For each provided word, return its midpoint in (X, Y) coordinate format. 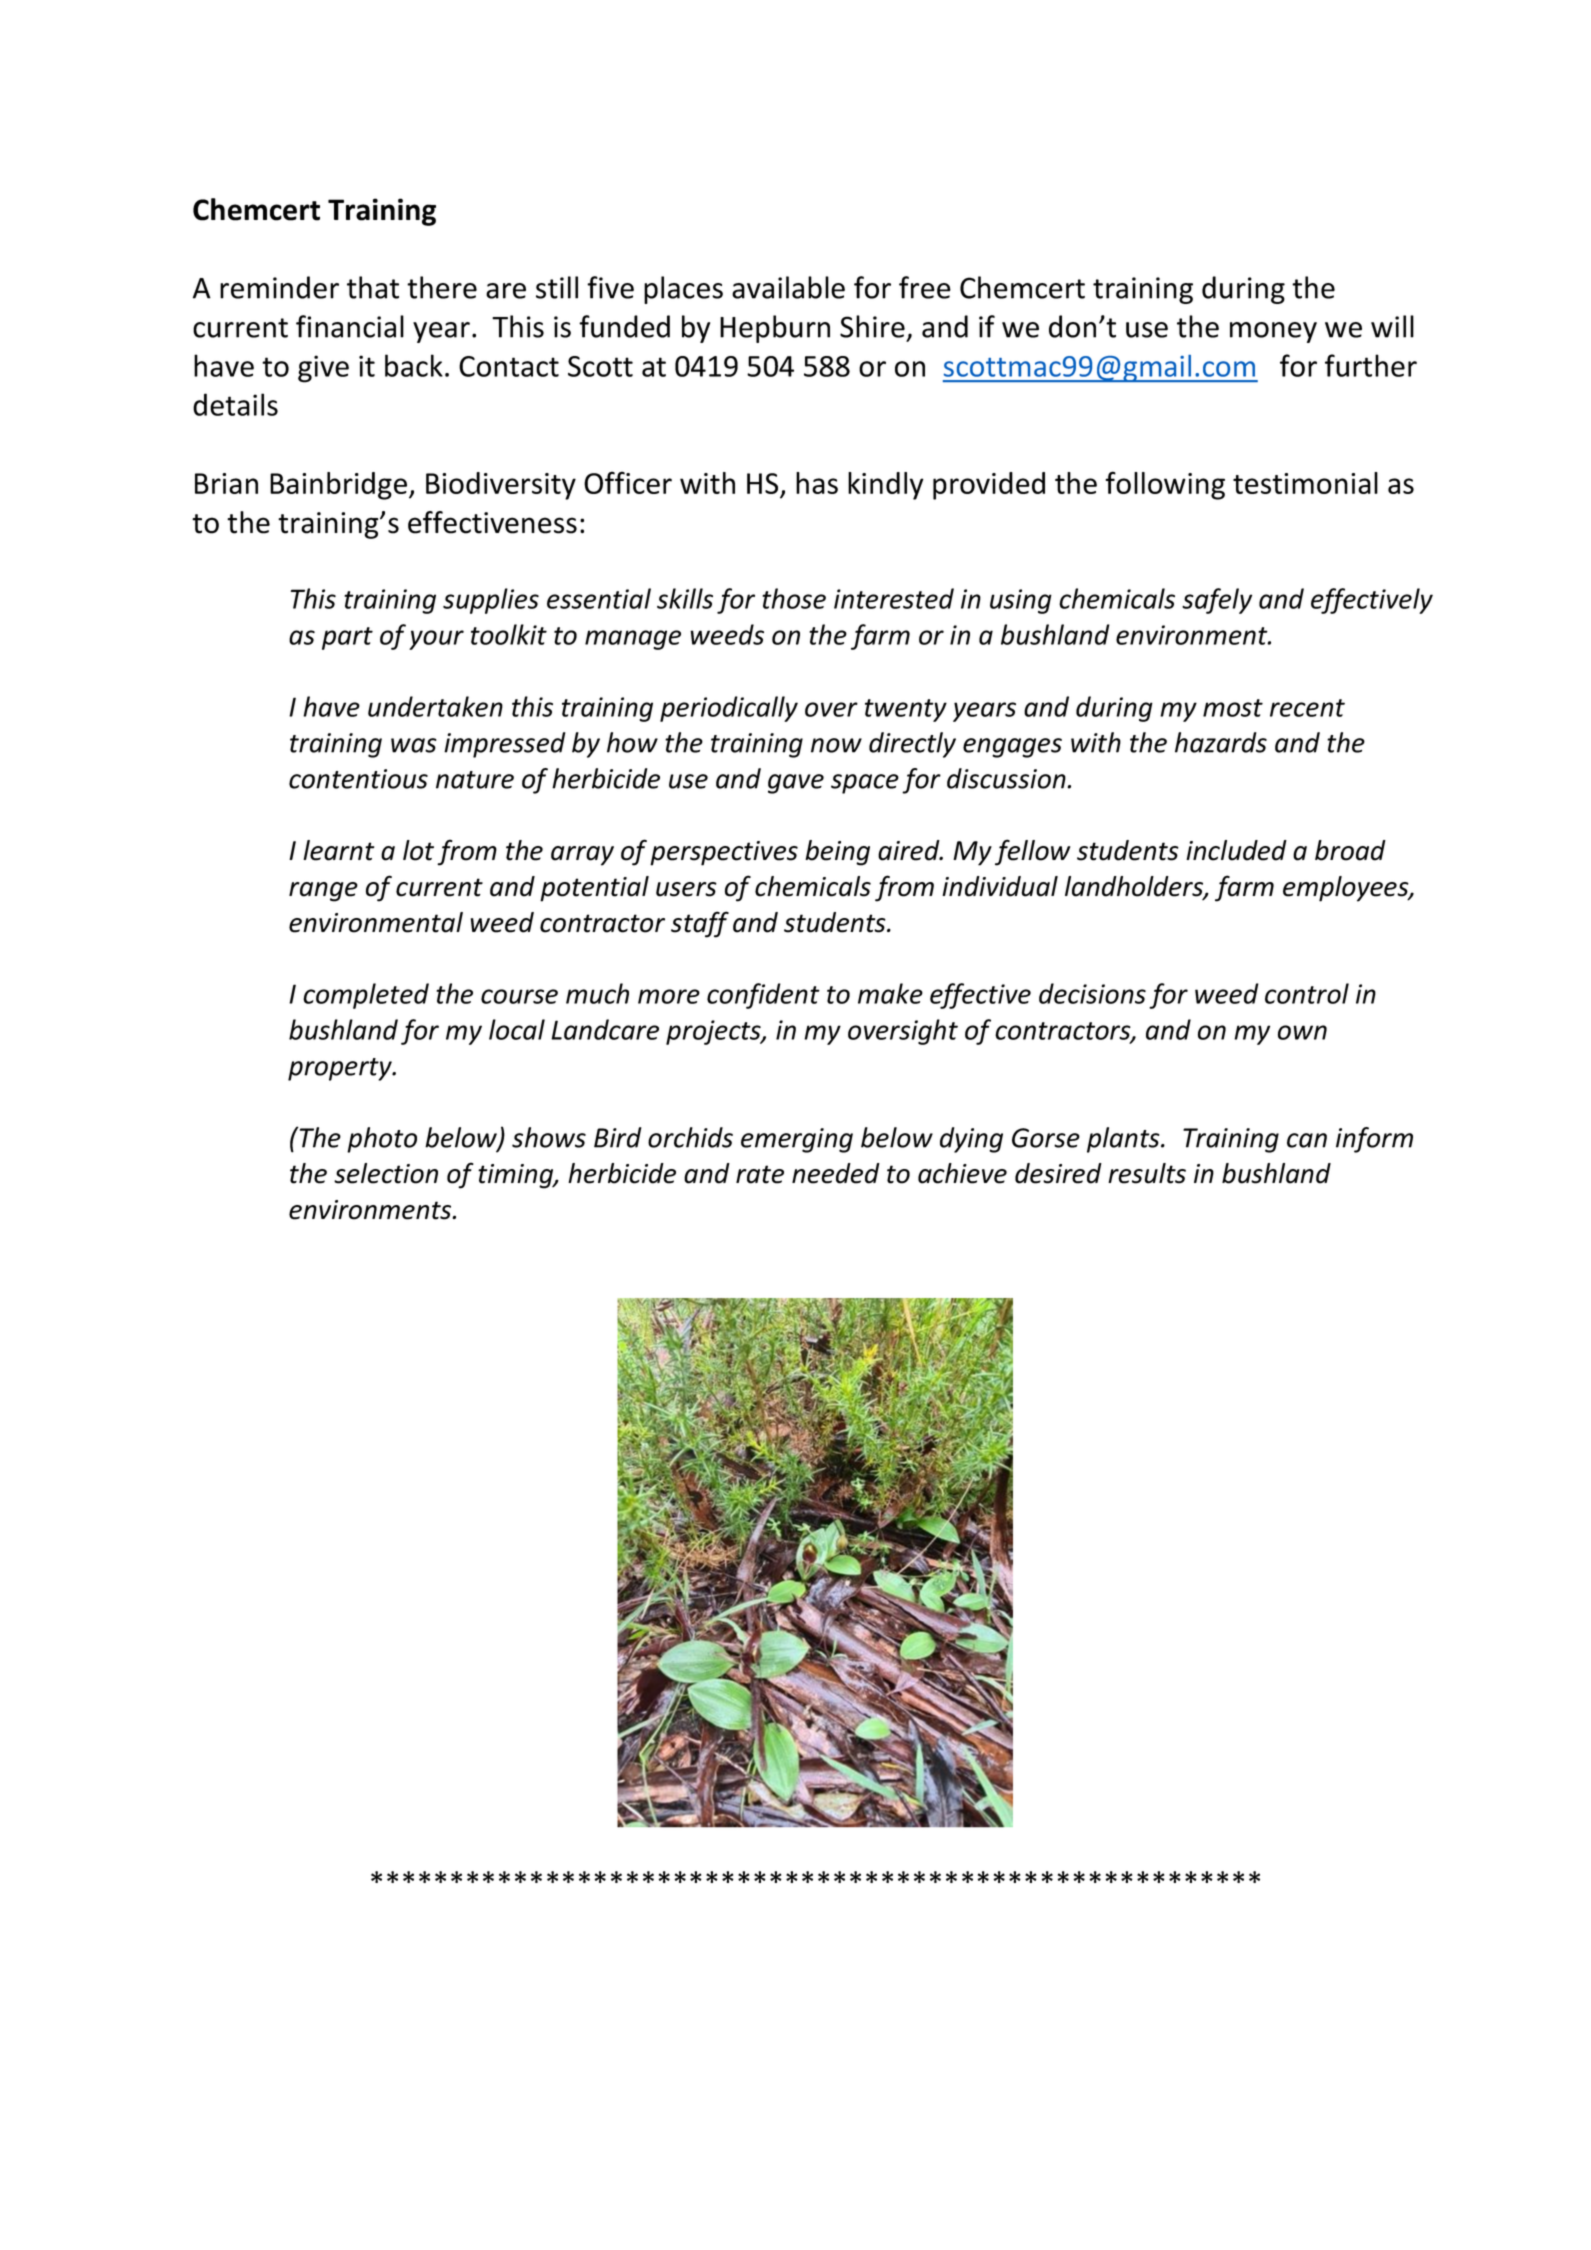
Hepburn (775, 329)
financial (350, 326)
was (414, 745)
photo (382, 1140)
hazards (1221, 742)
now (836, 745)
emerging (797, 1140)
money (1273, 332)
